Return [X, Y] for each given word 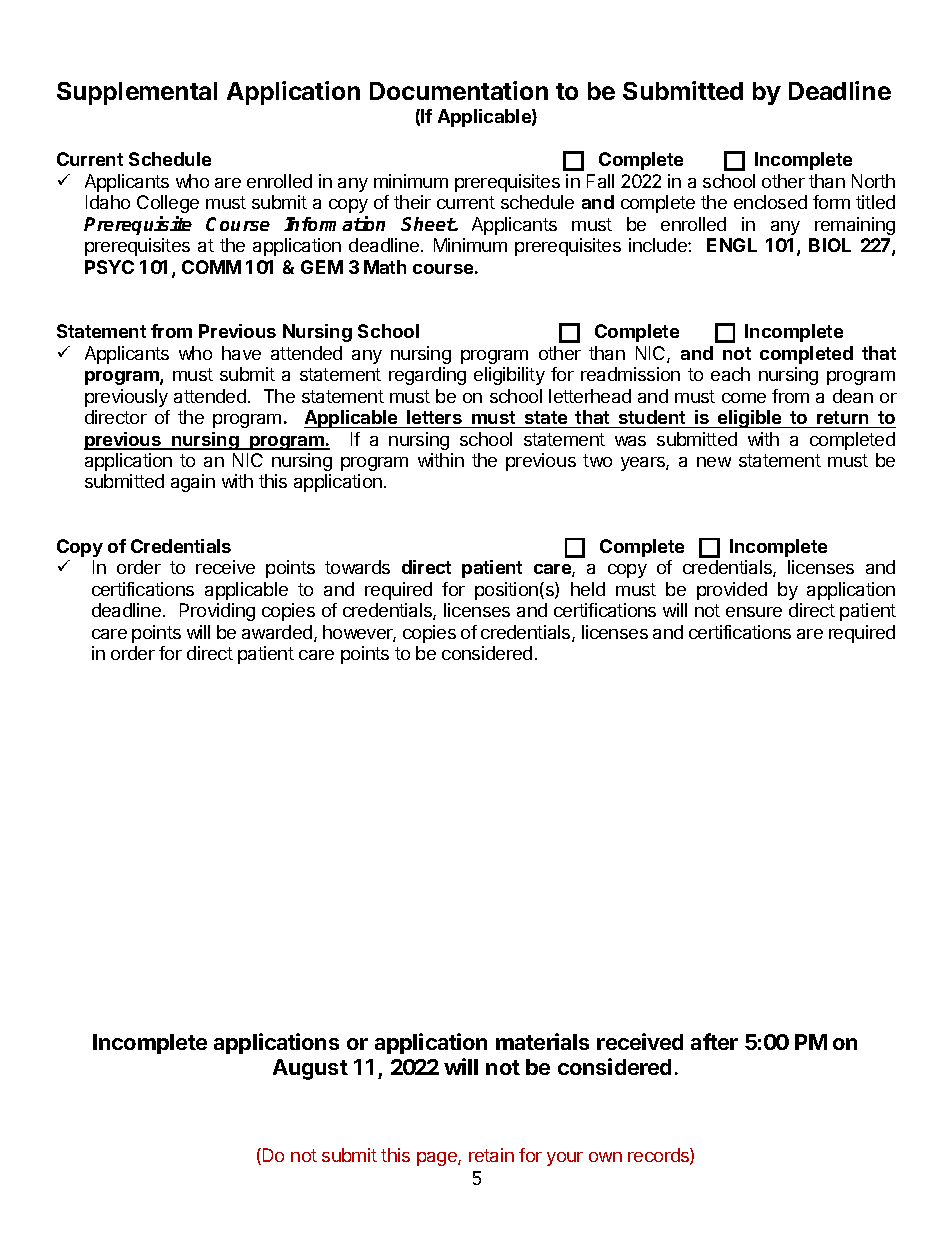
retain [491, 1155]
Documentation [459, 90]
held [588, 589]
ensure [754, 612]
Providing [217, 612]
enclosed [770, 202]
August [310, 1069]
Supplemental [137, 93]
